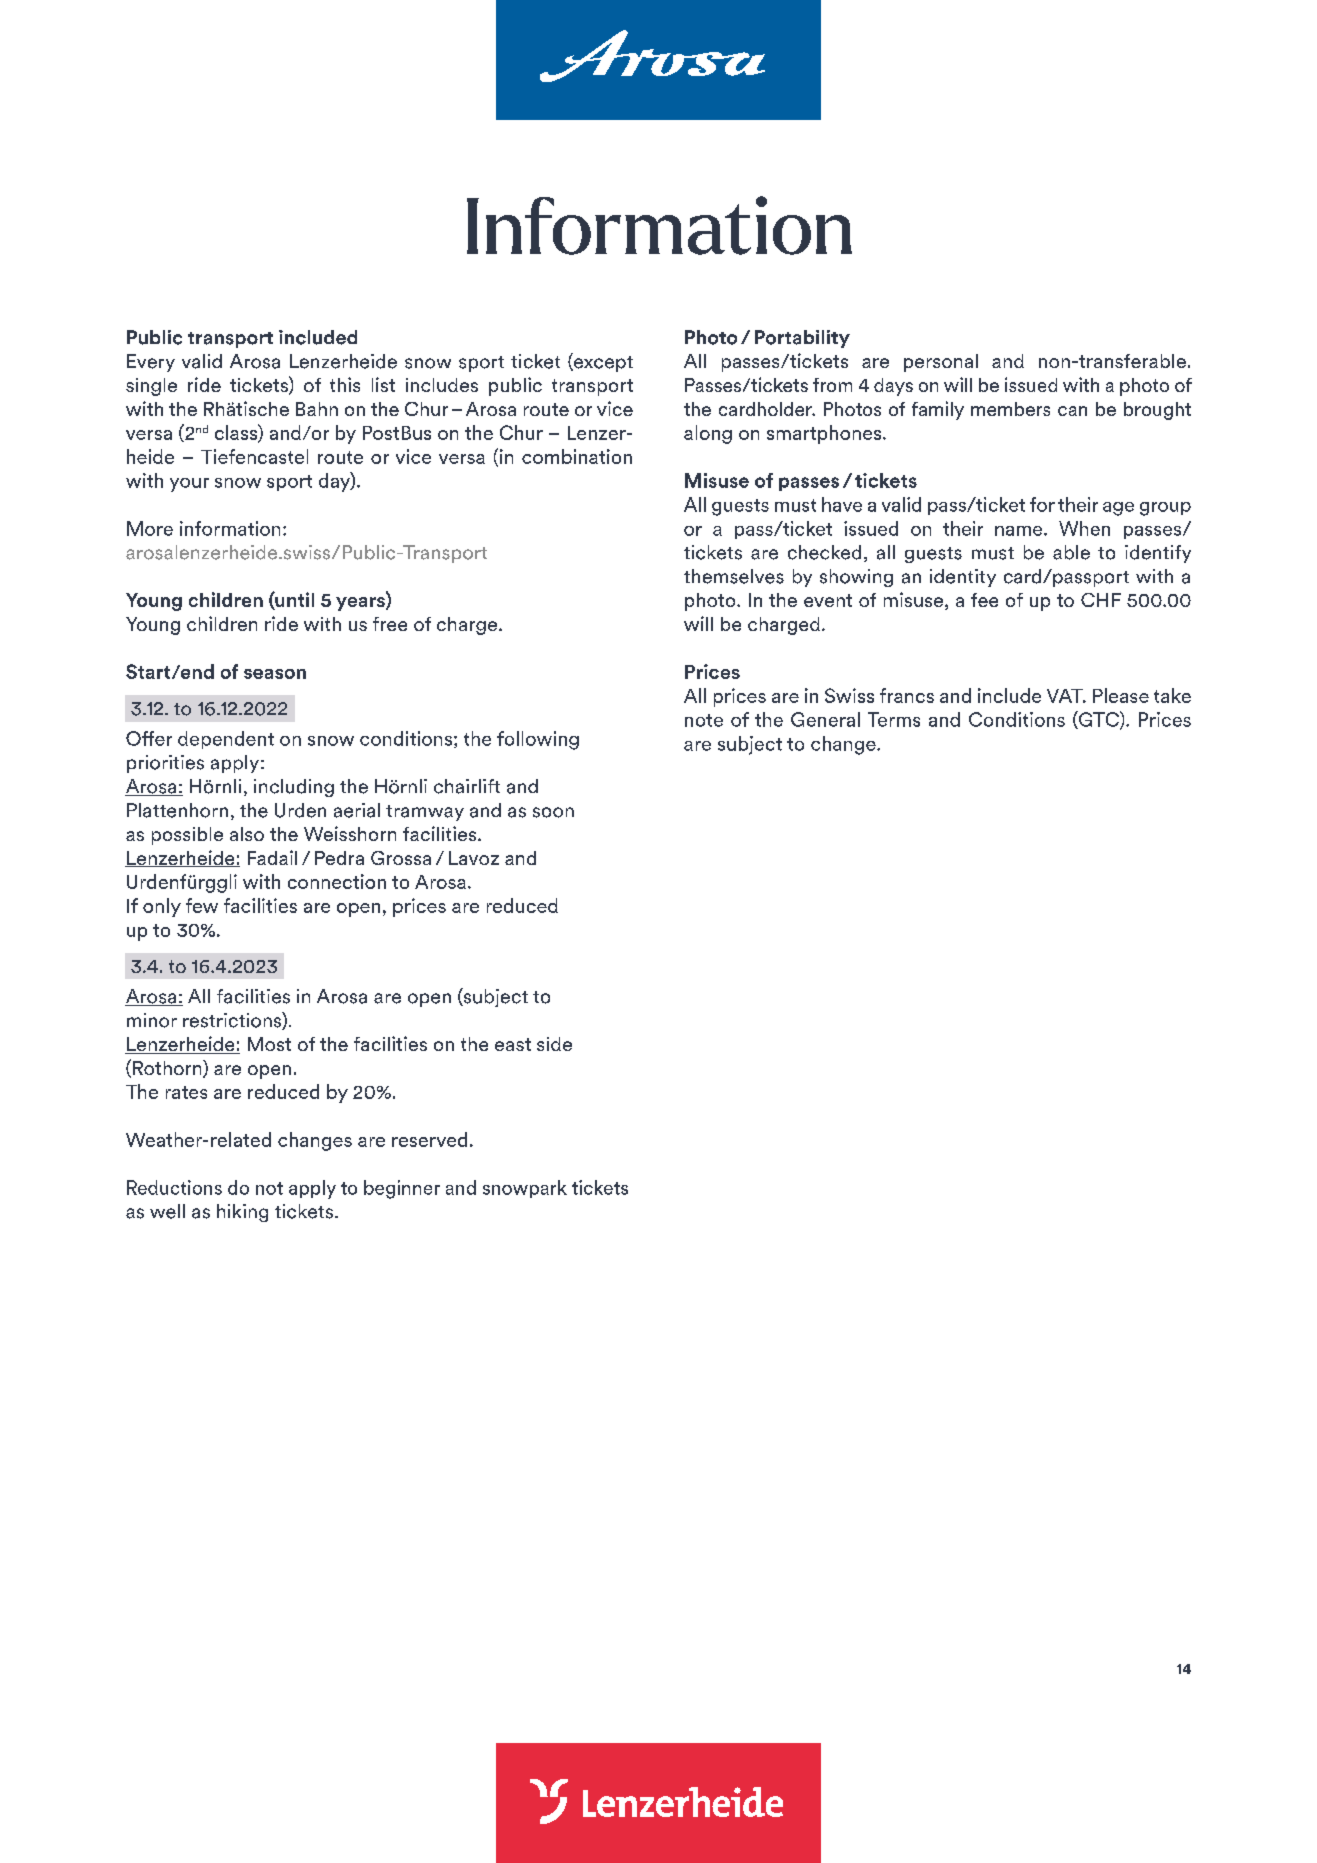 This screenshot has width=1317, height=1863. What do you see at coordinates (554, 1044) in the screenshot?
I see `side` at bounding box center [554, 1044].
